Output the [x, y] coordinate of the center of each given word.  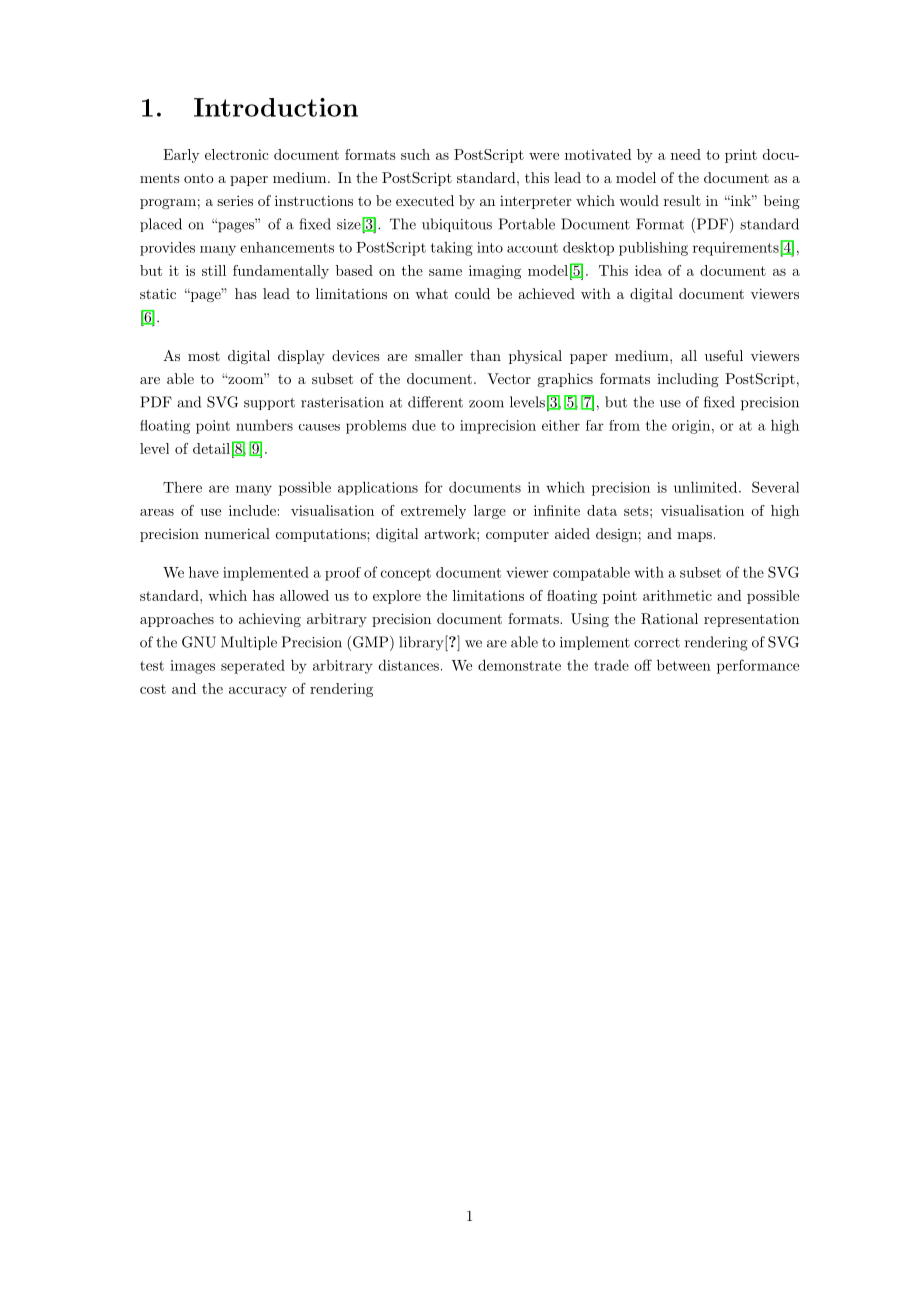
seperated [253, 667]
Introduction [276, 107]
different [435, 402]
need [686, 154]
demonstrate [519, 665]
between [684, 665]
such [415, 154]
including [688, 380]
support [269, 404]
